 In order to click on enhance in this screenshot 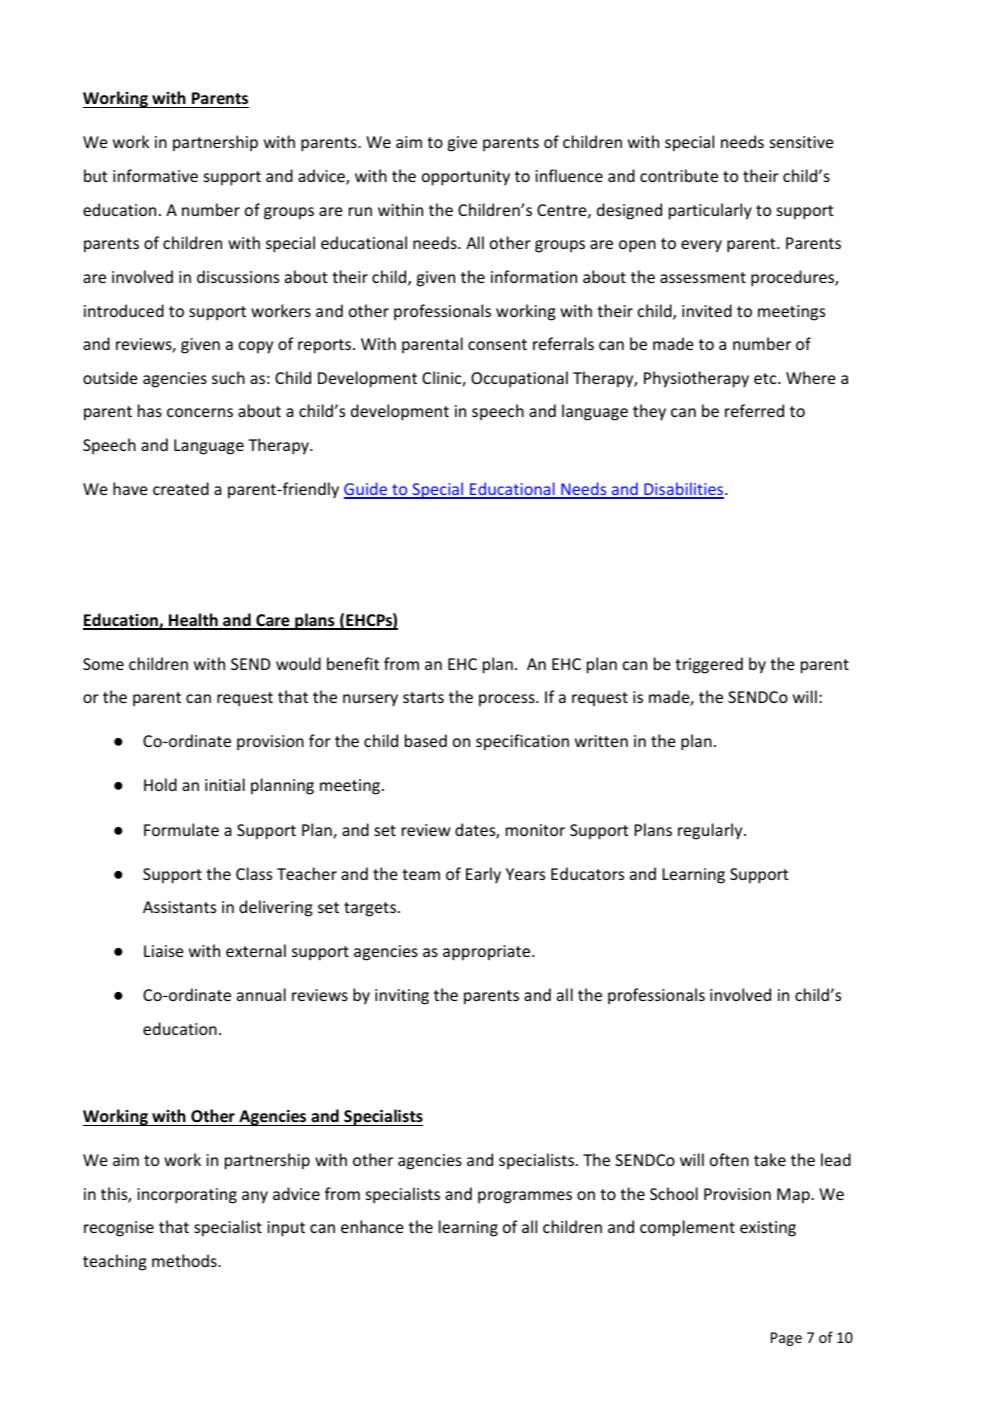, I will do `click(372, 1226)`.
